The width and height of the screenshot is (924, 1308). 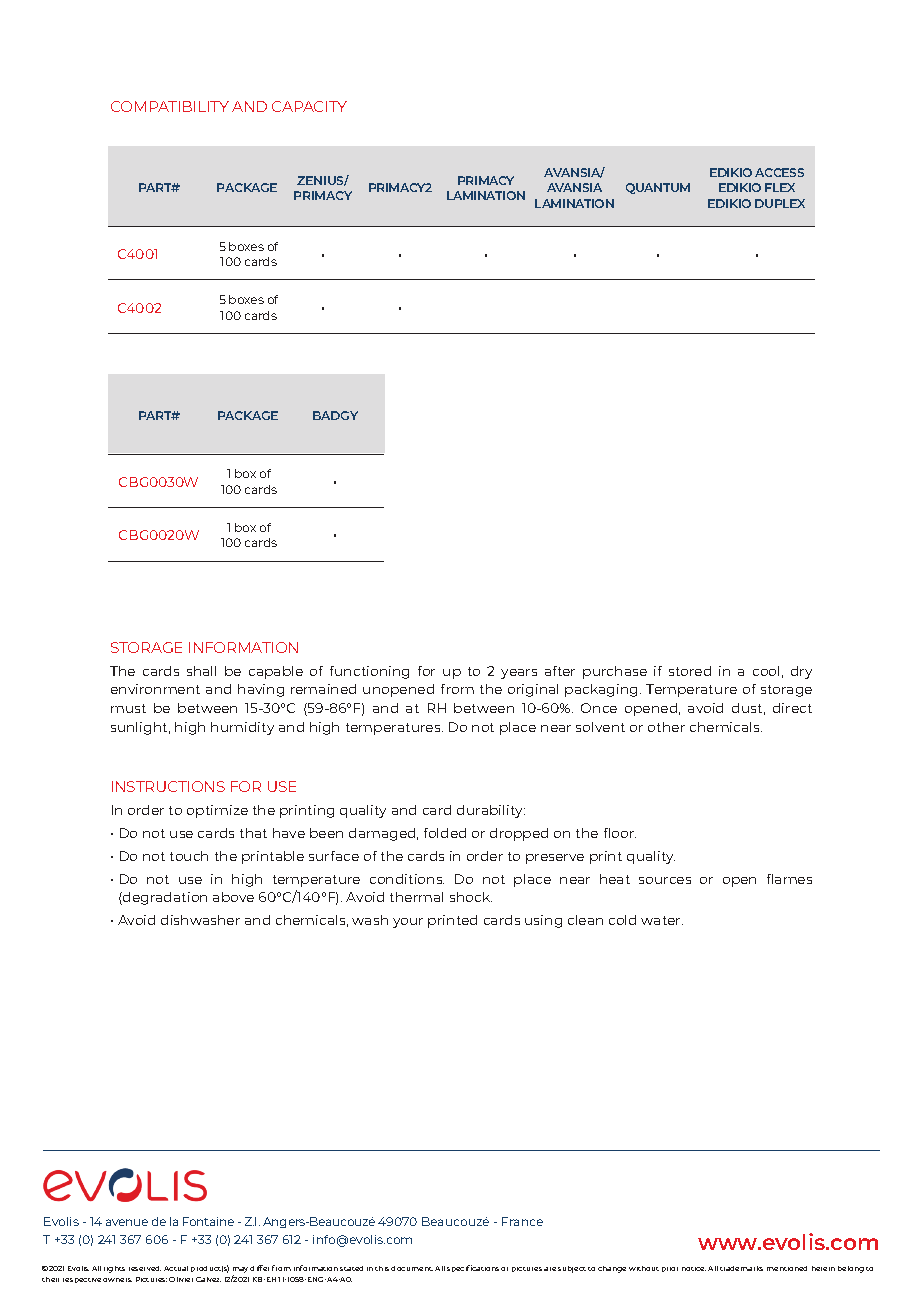 What do you see at coordinates (145, 1268) in the screenshot?
I see `reserved` at bounding box center [145, 1268].
